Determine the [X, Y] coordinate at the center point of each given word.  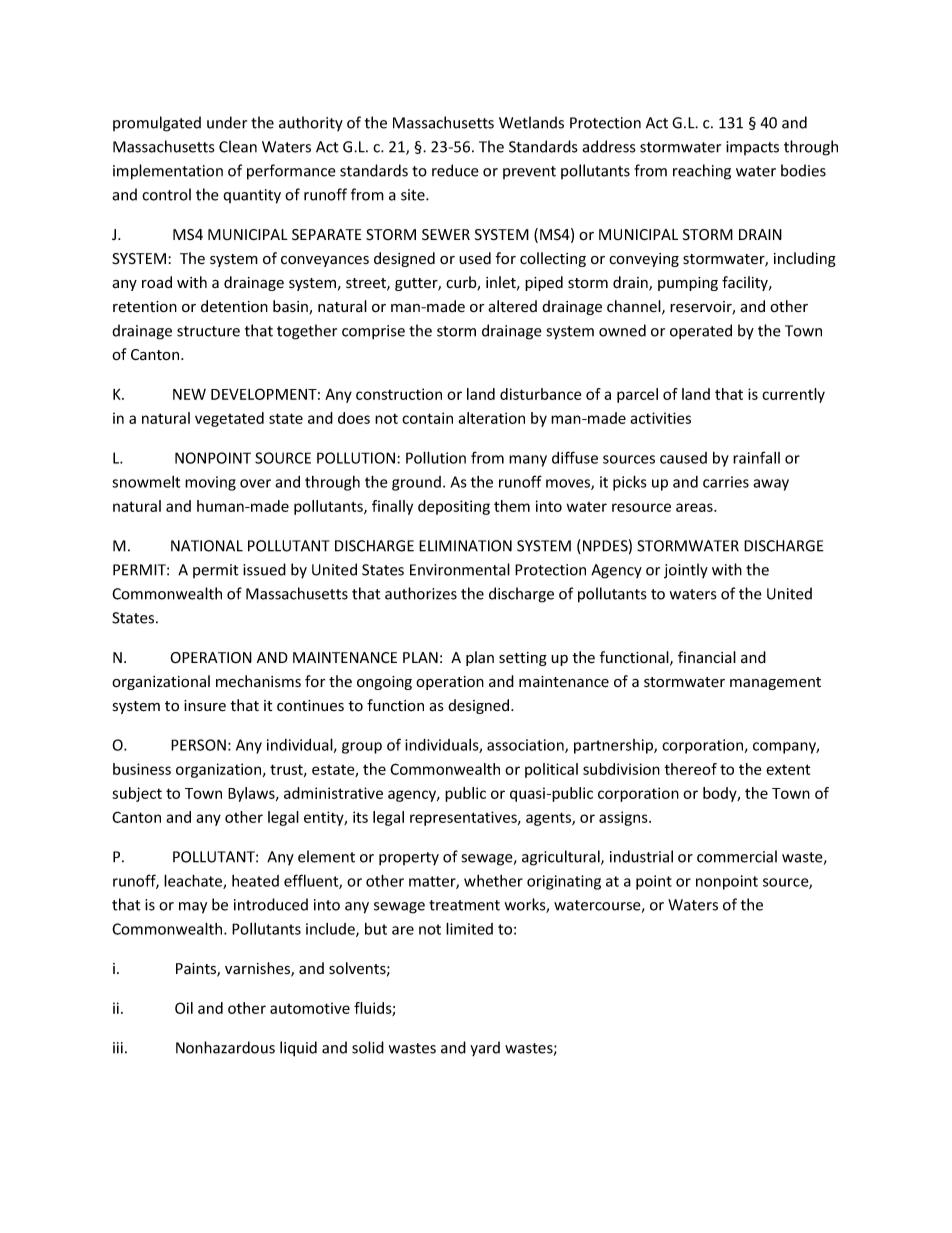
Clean [238, 146]
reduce [455, 170]
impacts [752, 148]
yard [485, 1049]
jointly [686, 571]
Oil [184, 1008]
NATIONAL [207, 546]
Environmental [460, 569]
